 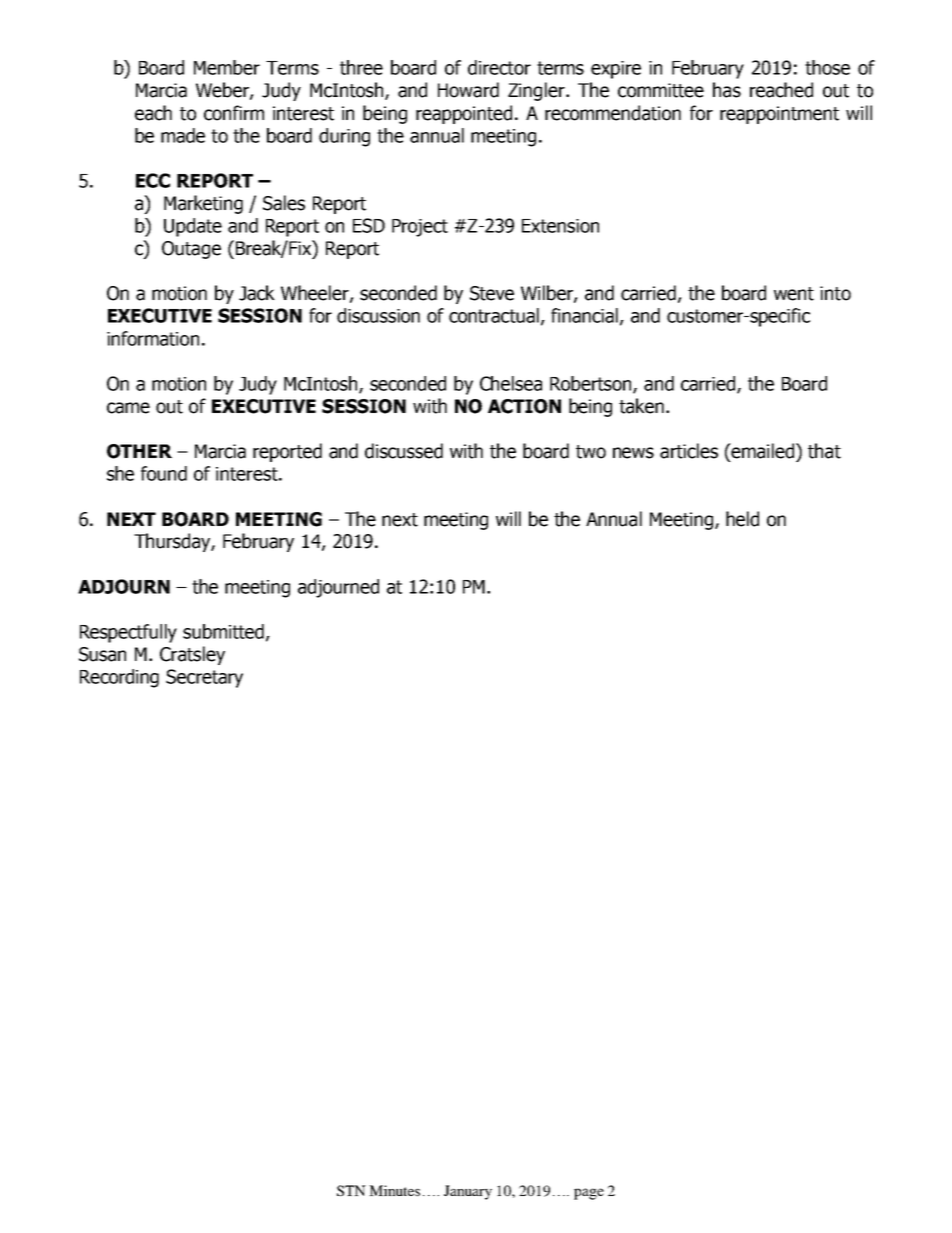 I want to click on discussed, so click(x=404, y=451).
